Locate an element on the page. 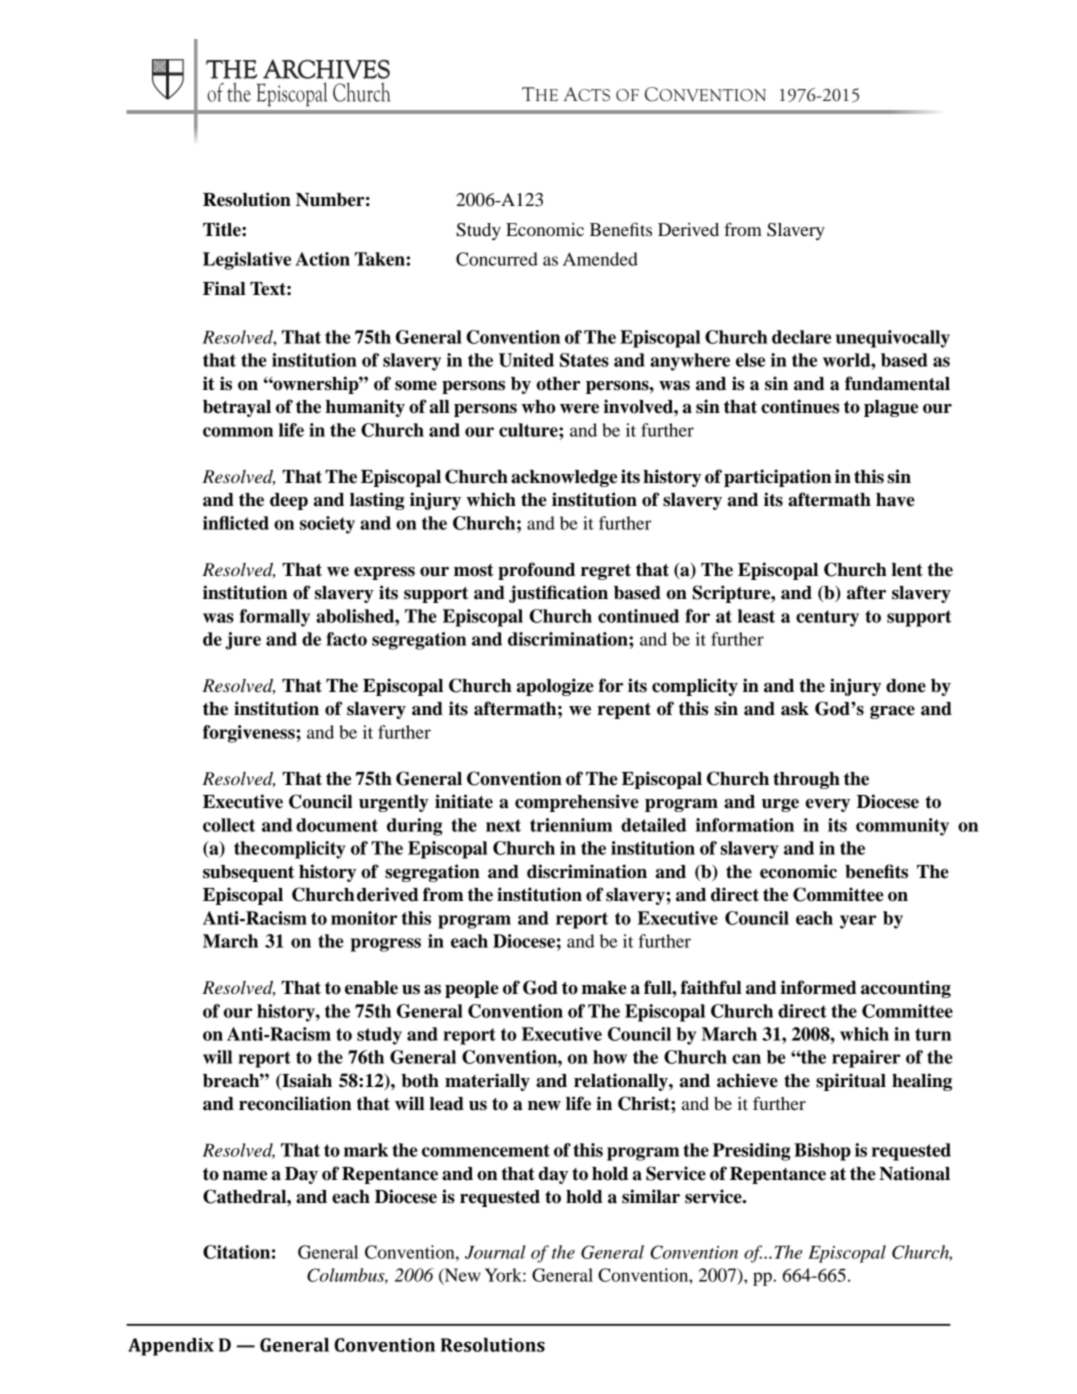 Image resolution: width=1077 pixels, height=1394 pixels. reconciliation is located at coordinates (295, 1103).
